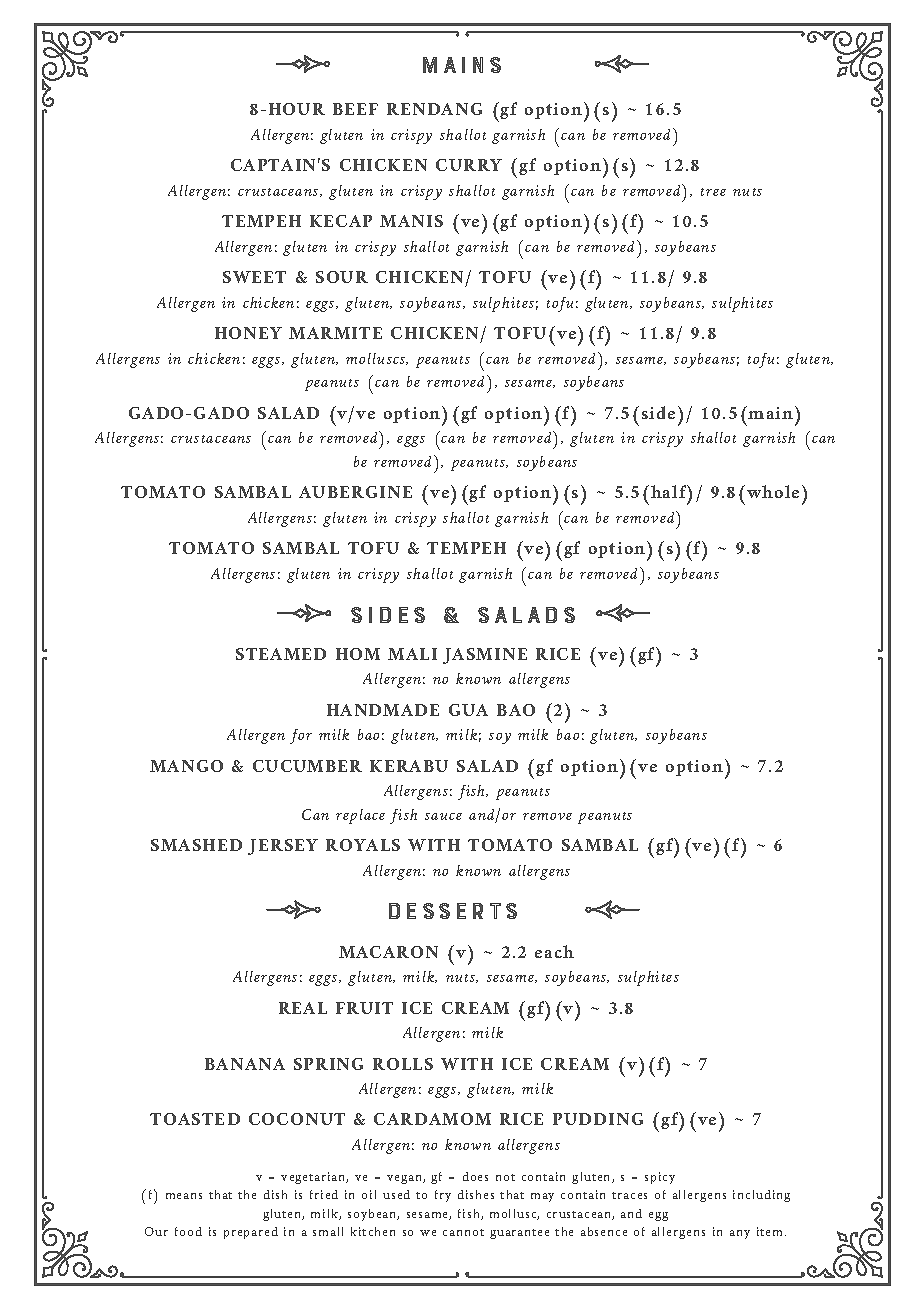  I want to click on CURRY, so click(469, 165).
